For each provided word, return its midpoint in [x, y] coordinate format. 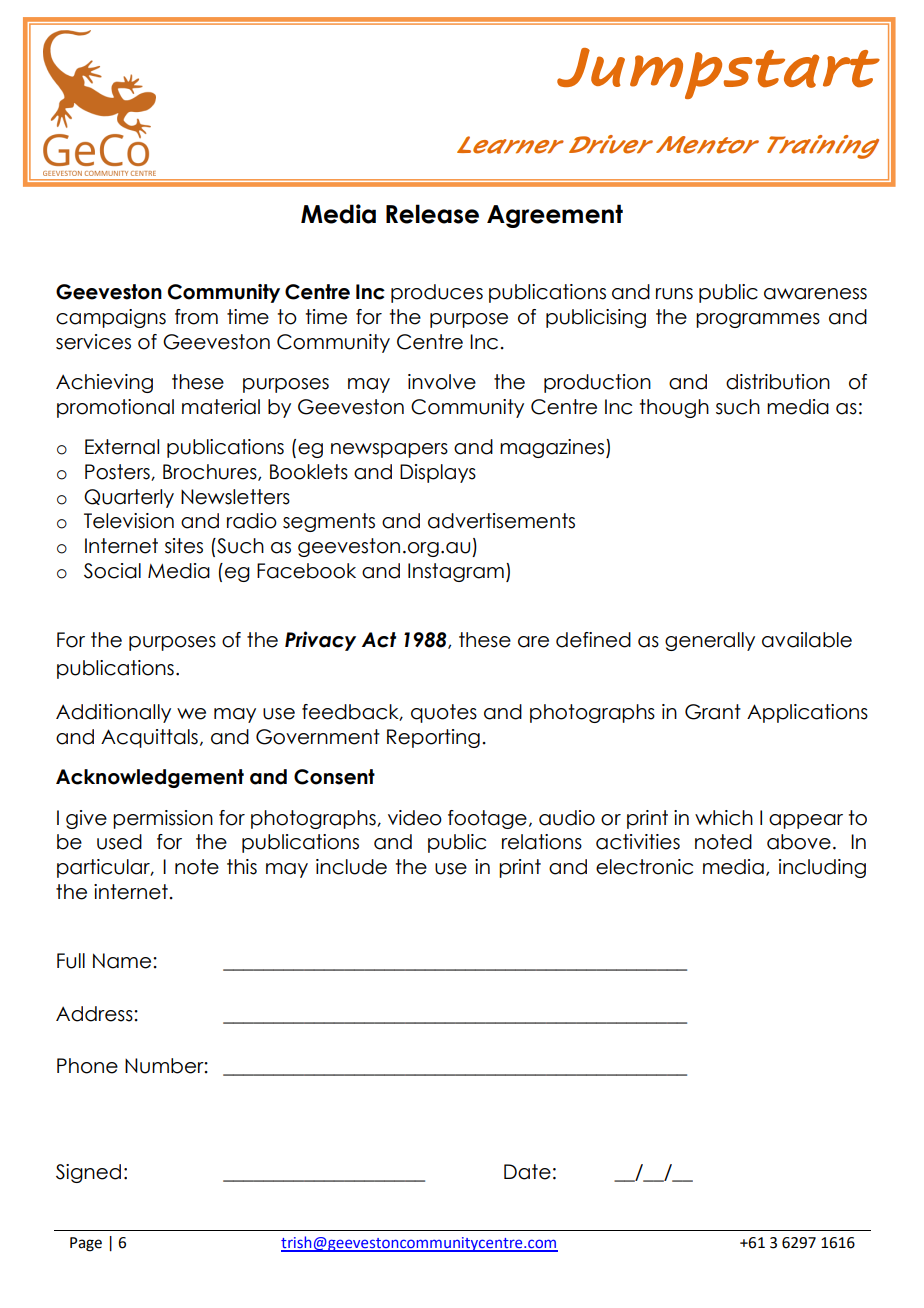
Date [527, 1172]
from [196, 317]
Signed [88, 1173]
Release [432, 214]
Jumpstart [718, 73]
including [822, 868]
